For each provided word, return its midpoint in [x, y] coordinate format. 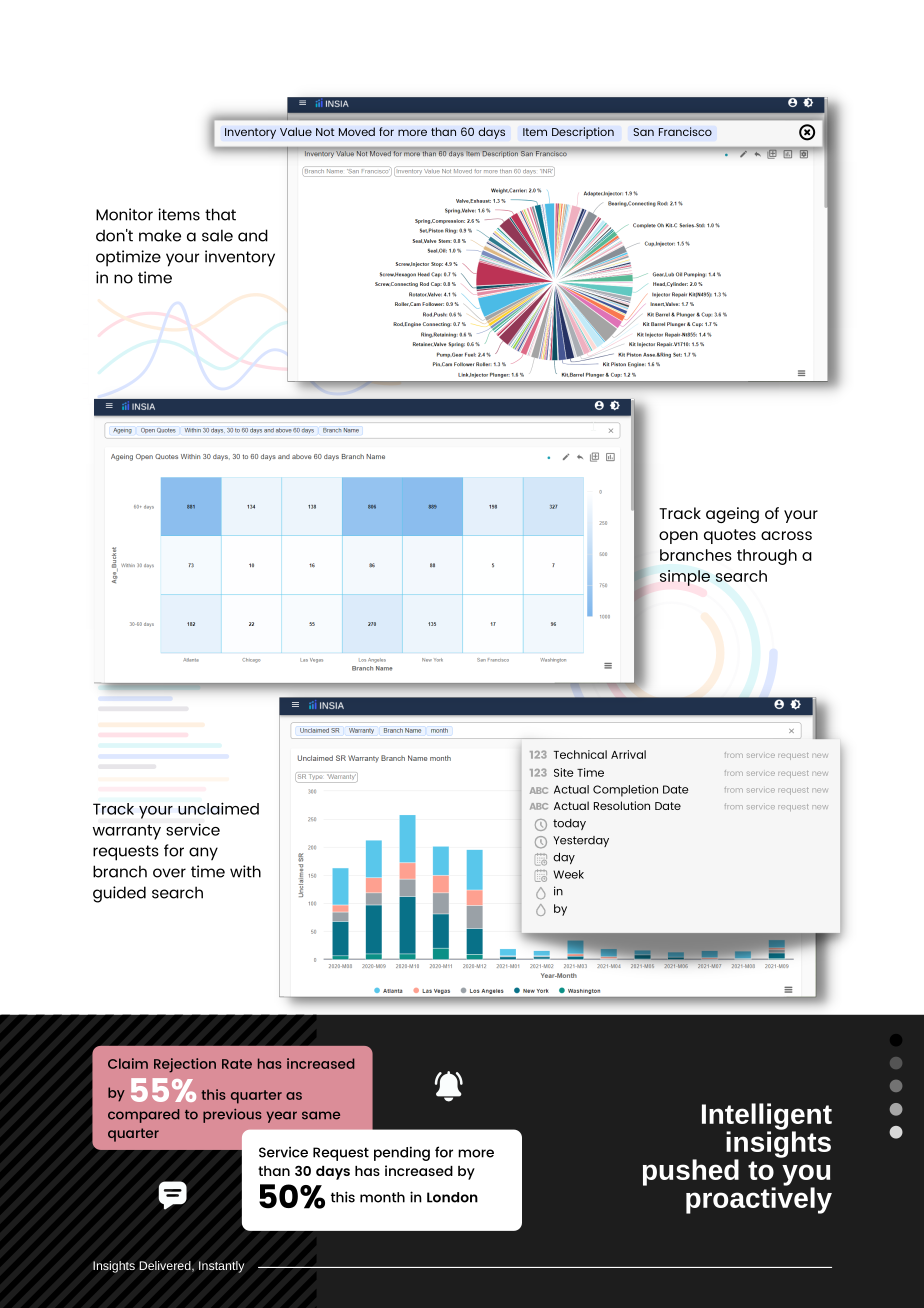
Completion [625, 791]
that [220, 214]
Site [564, 772]
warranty [127, 832]
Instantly [221, 1267]
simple [685, 578]
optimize [128, 258]
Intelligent [767, 1117]
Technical [580, 754]
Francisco [685, 131]
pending [402, 1153]
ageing [732, 515]
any [203, 854]
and [253, 235]
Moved [357, 131]
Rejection [185, 1065]
